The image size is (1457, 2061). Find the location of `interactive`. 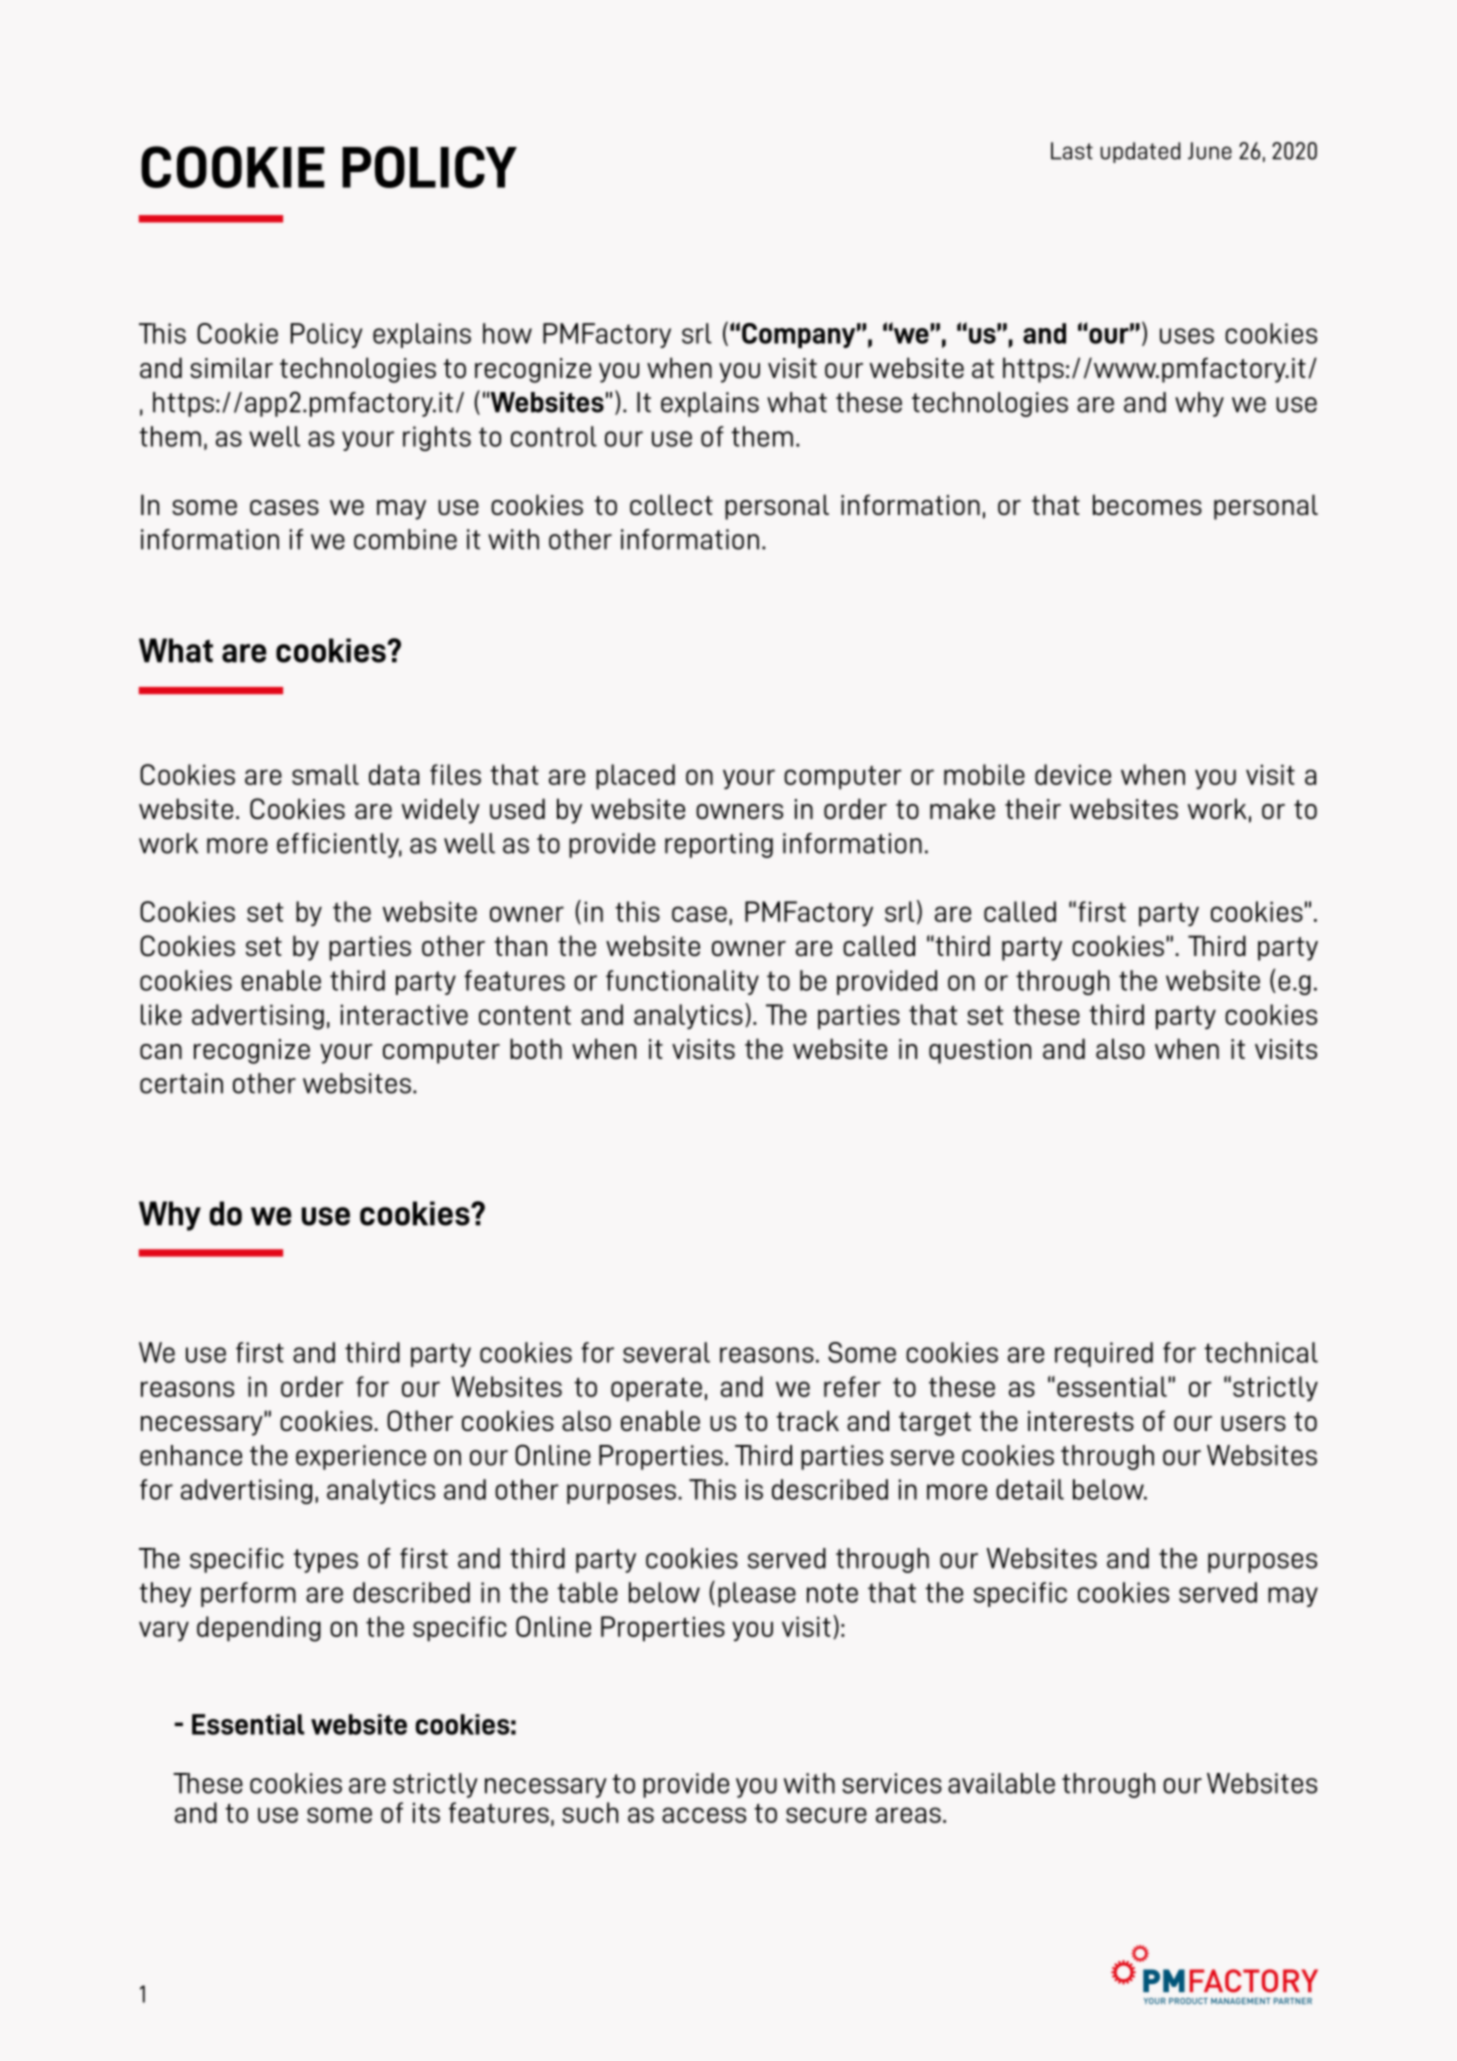

interactive is located at coordinates (404, 1014).
